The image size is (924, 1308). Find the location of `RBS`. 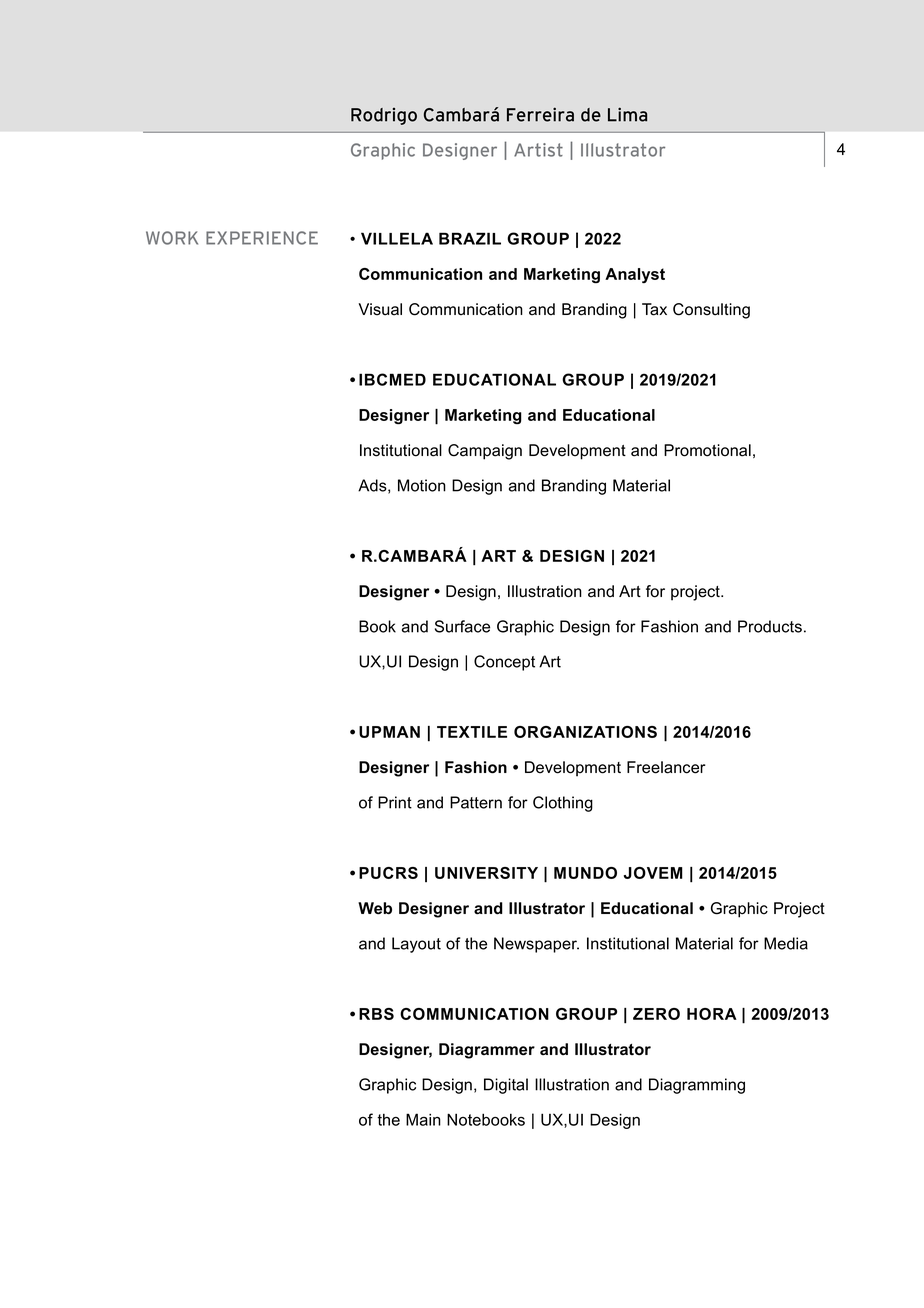

RBS is located at coordinates (376, 1014).
